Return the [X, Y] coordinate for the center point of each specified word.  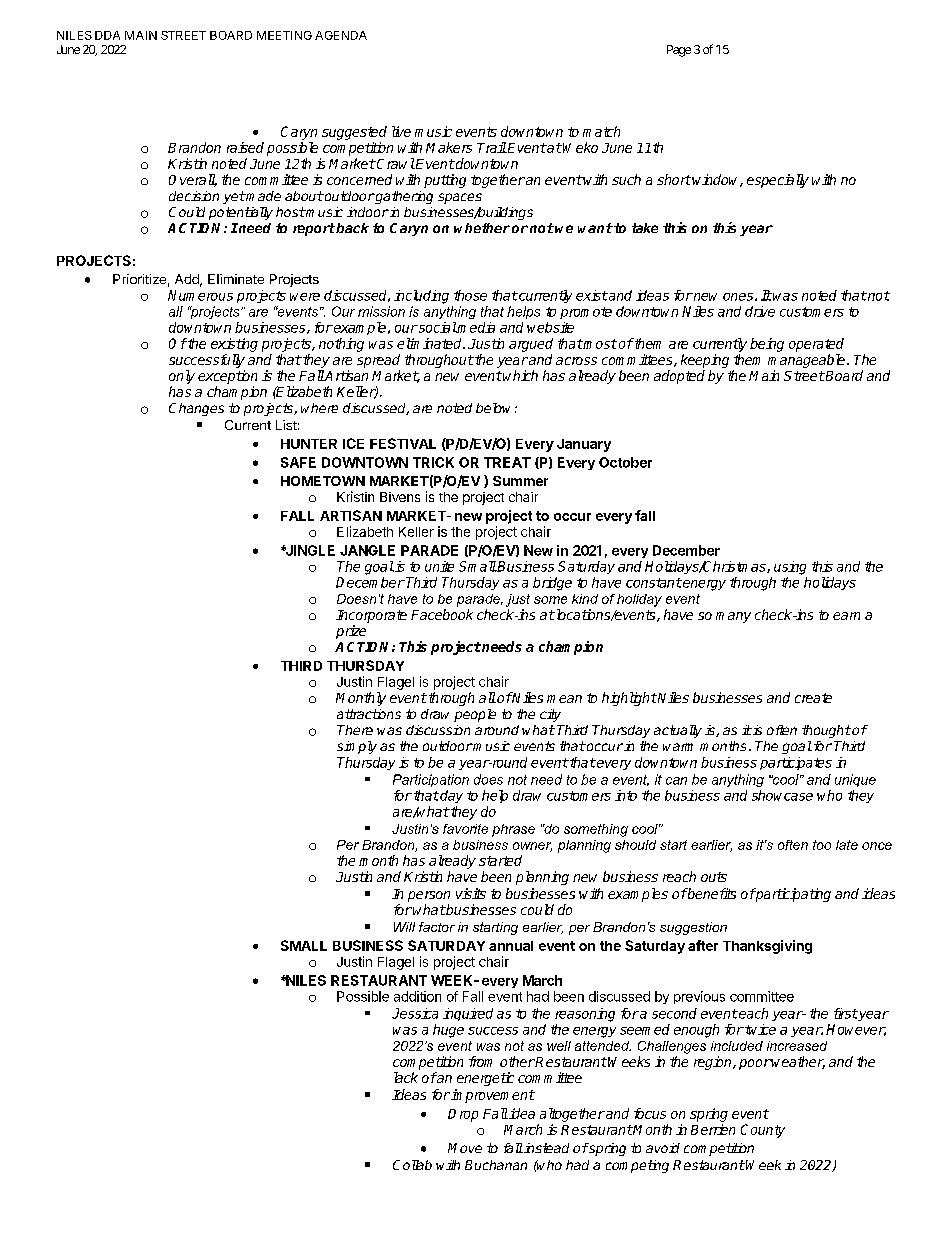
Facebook [442, 614]
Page [679, 51]
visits [471, 893]
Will [404, 927]
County [763, 1131]
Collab [412, 1165]
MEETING [284, 35]
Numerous [200, 295]
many [733, 617]
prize [351, 632]
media [475, 327]
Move [465, 1148]
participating [792, 895]
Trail [492, 147]
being [767, 345]
